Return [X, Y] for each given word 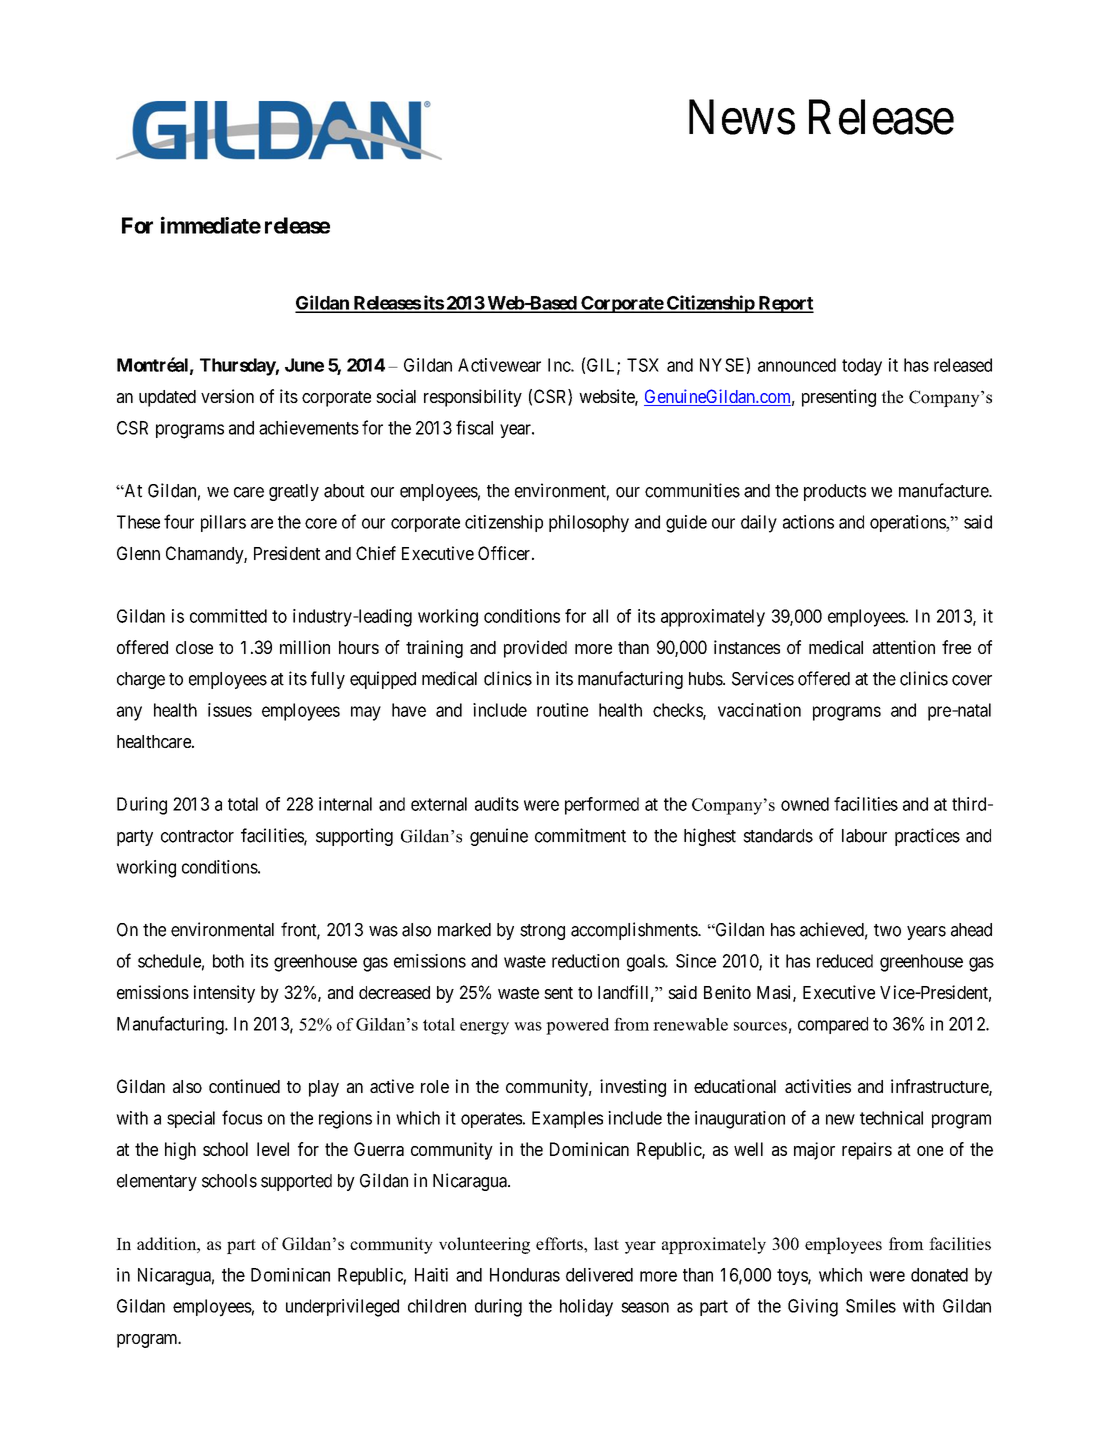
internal [345, 804]
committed [228, 616]
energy [484, 1028]
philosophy [589, 524]
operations [908, 523]
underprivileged [342, 1308]
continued [244, 1086]
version [227, 396]
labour [864, 836]
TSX [643, 365]
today [862, 367]
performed [602, 806]
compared [833, 1025]
